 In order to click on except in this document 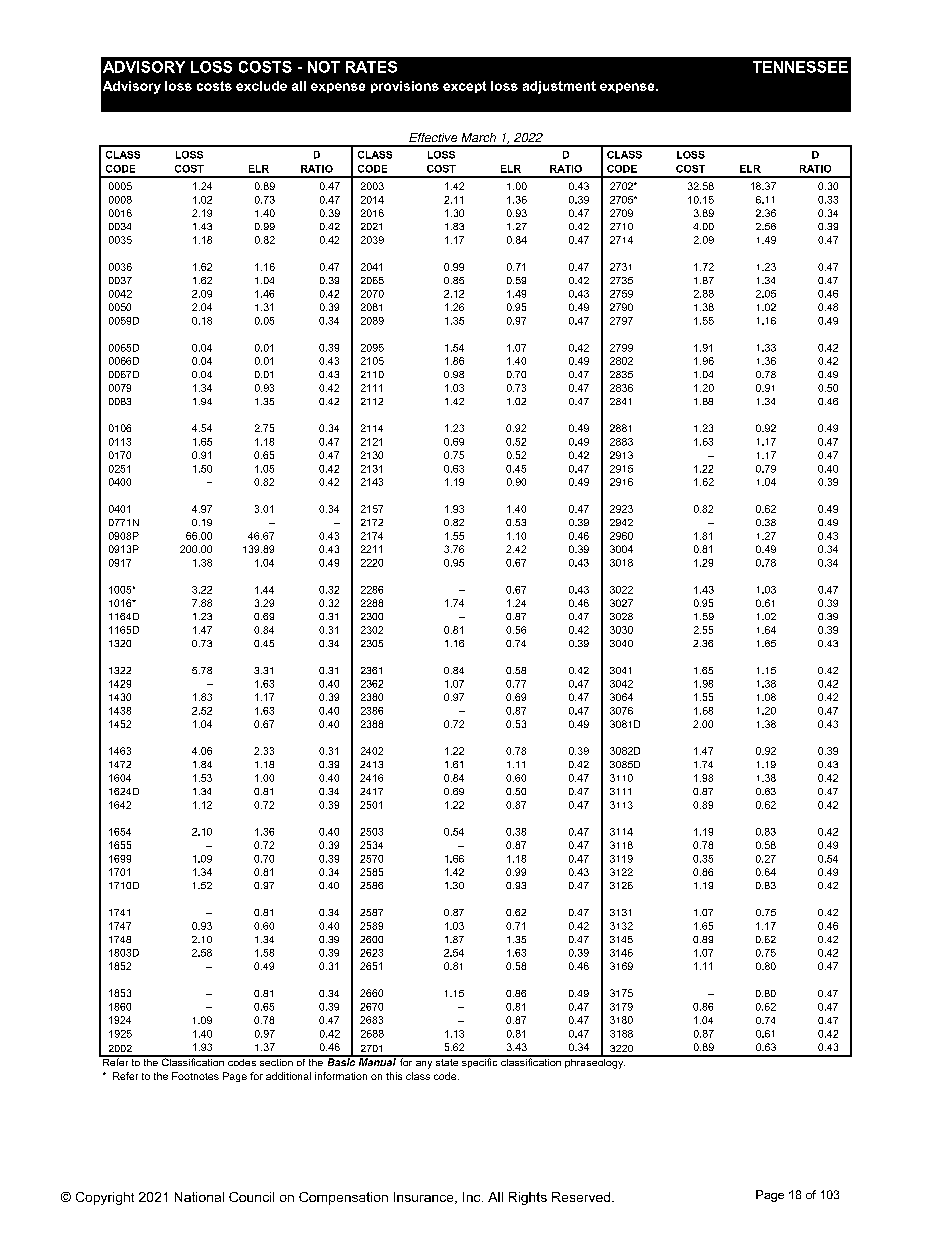, I will do `click(464, 87)`.
